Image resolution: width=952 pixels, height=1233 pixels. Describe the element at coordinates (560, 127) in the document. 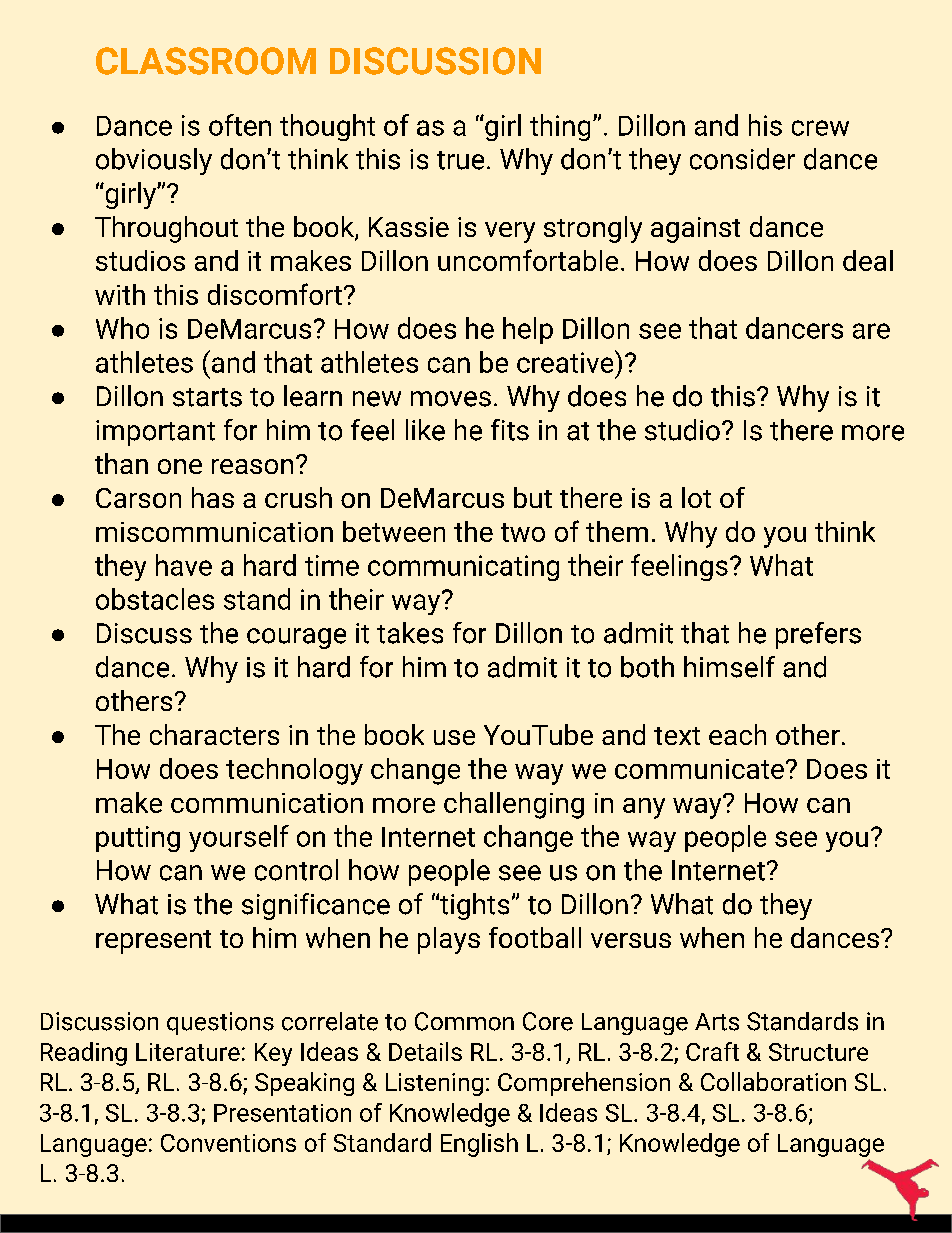

I see `thing` at that location.
